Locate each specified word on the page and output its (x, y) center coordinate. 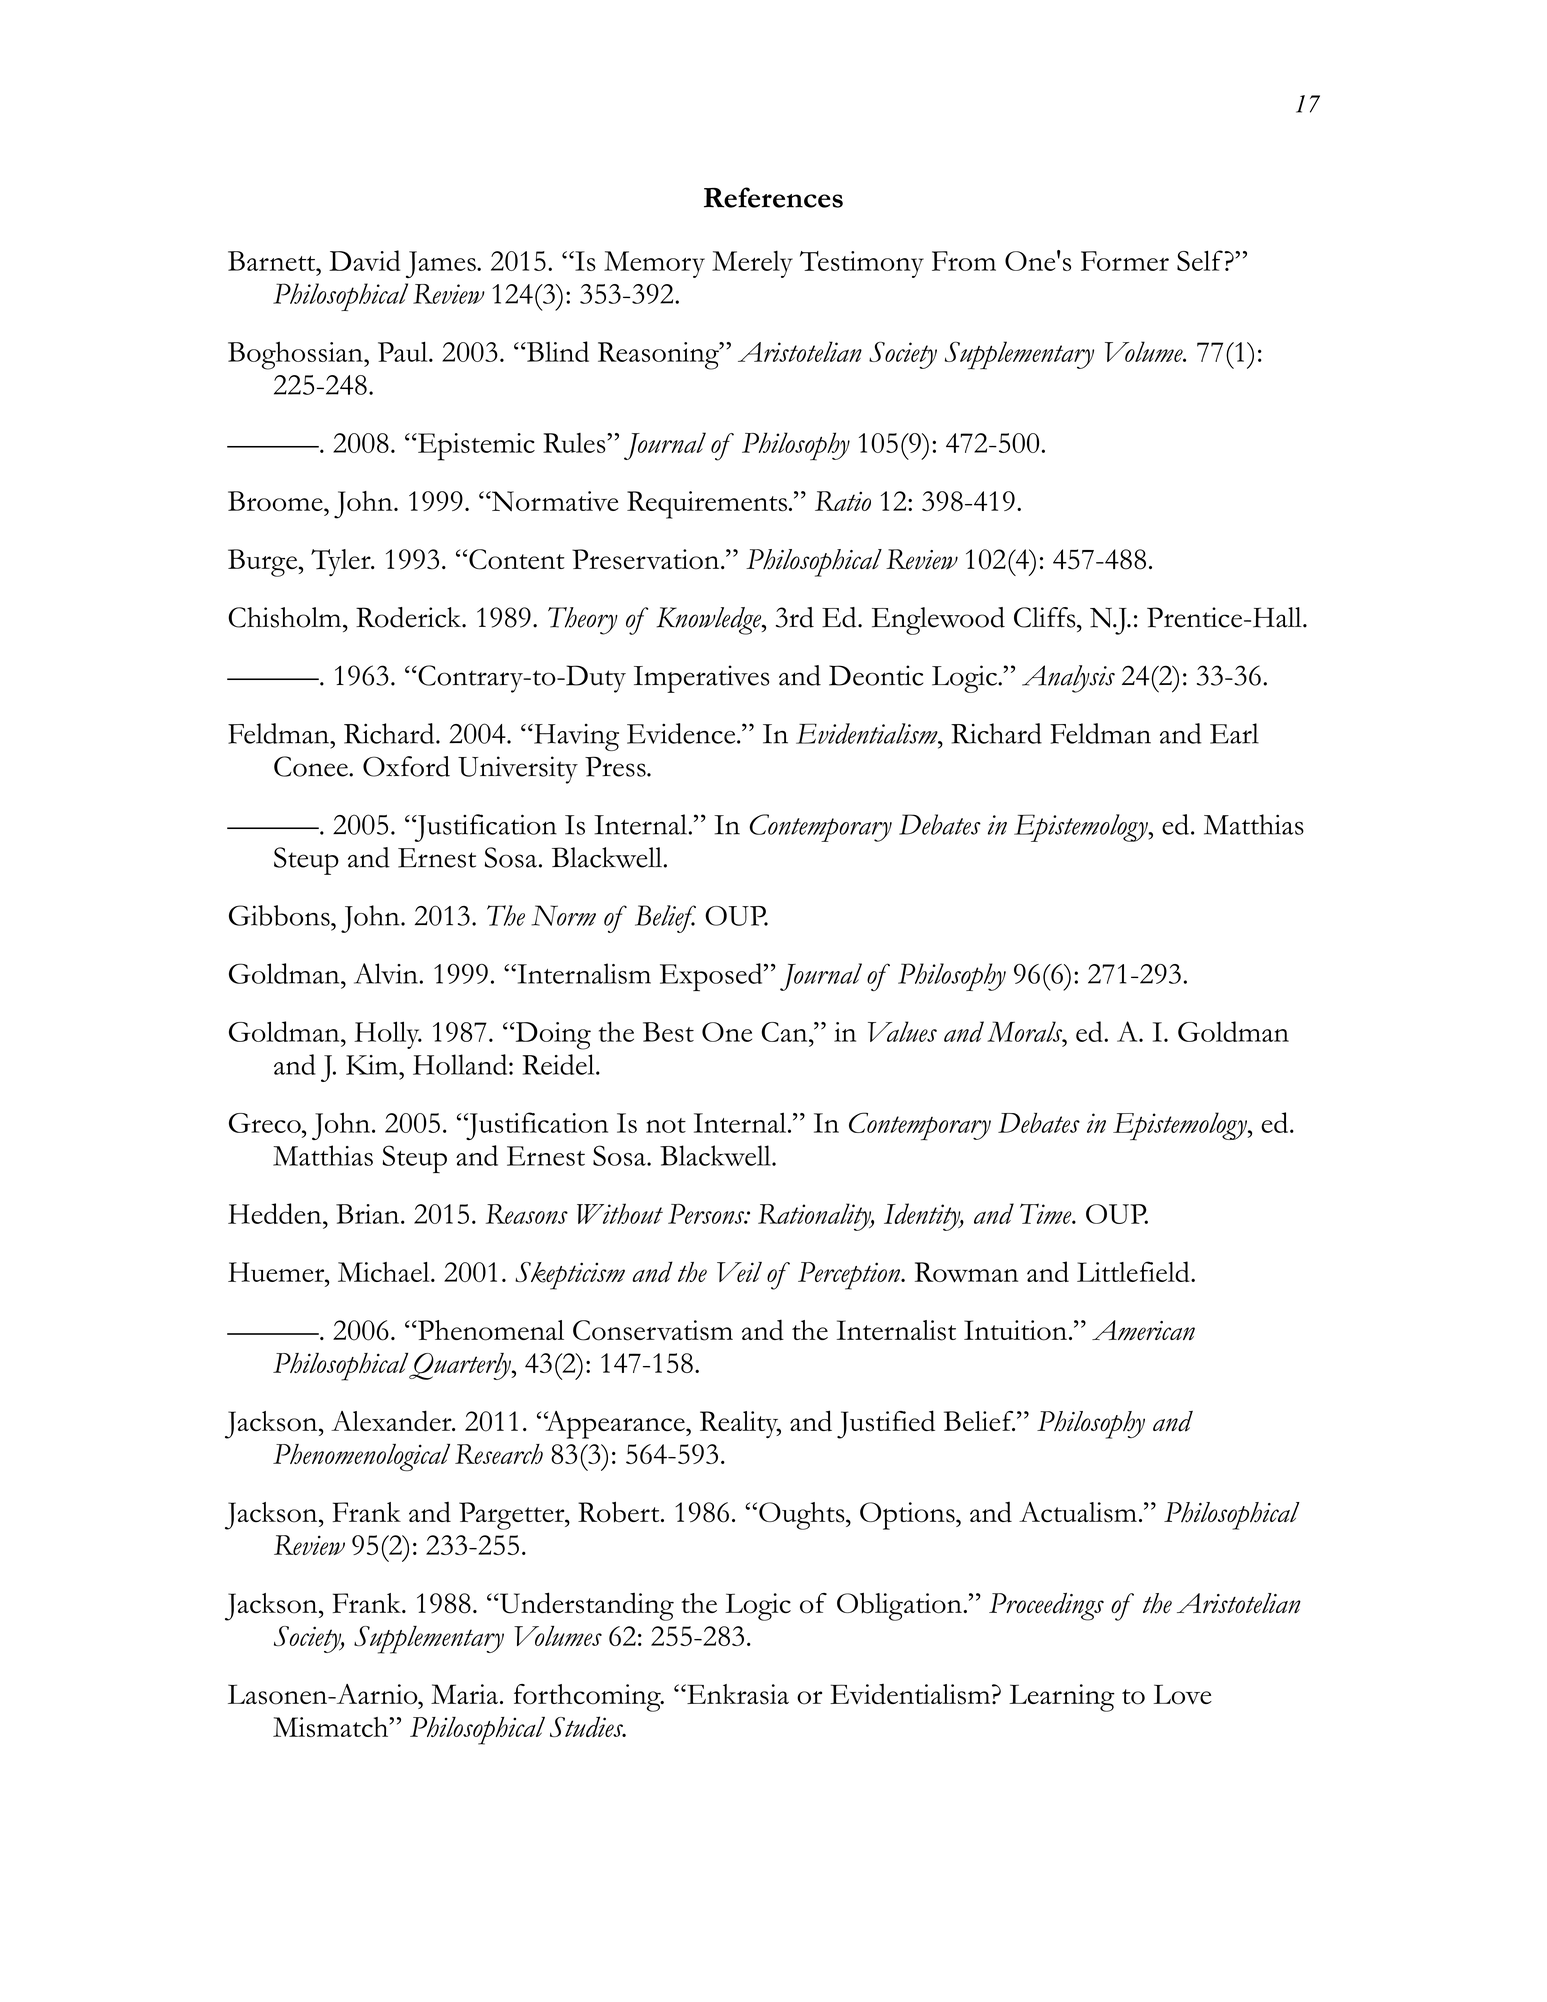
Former (1125, 261)
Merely (752, 264)
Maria (464, 1694)
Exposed (712, 977)
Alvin (386, 973)
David (364, 260)
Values (902, 1031)
